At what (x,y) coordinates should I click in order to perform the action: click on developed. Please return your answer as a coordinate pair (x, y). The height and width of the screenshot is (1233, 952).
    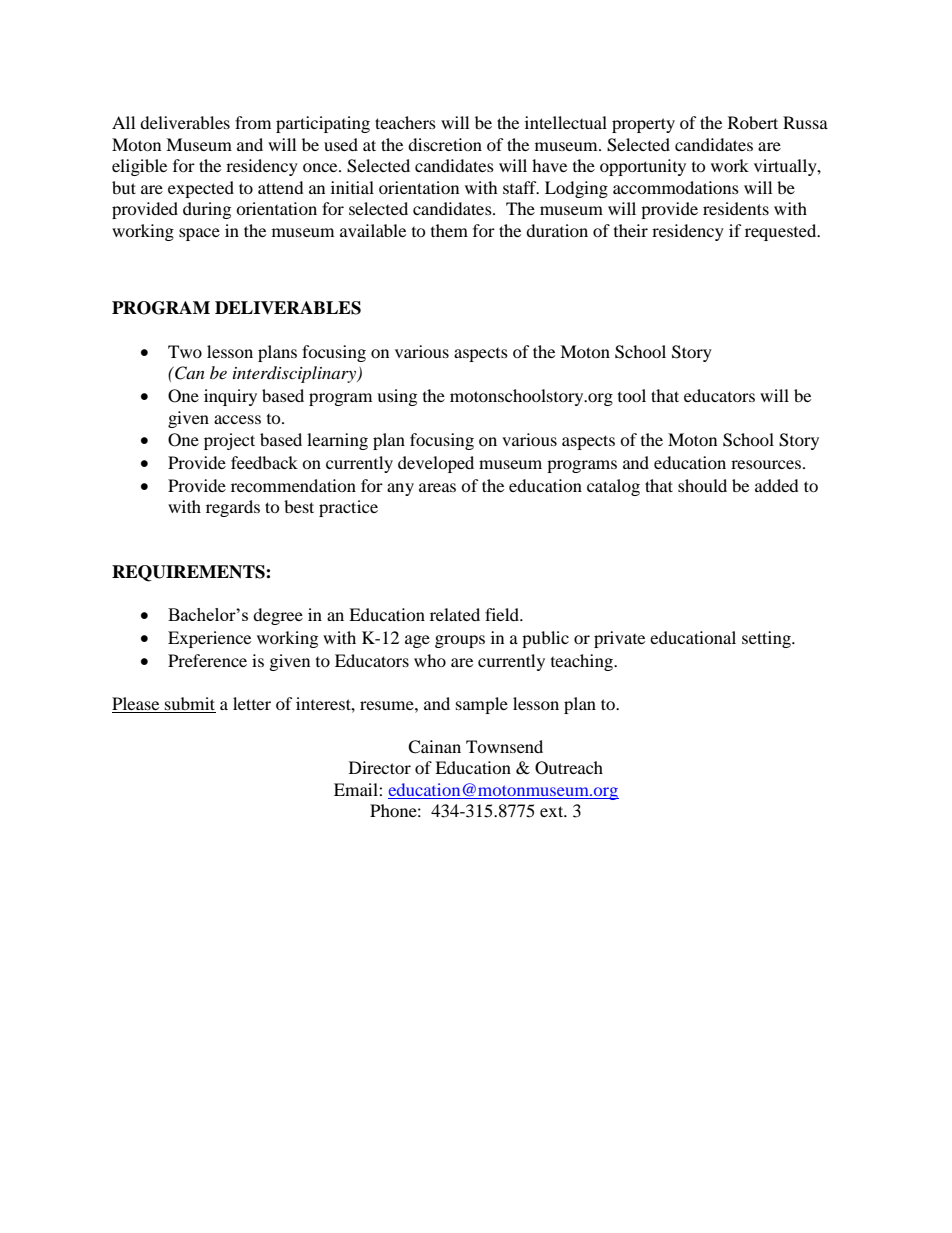
    Looking at the image, I should click on (436, 464).
